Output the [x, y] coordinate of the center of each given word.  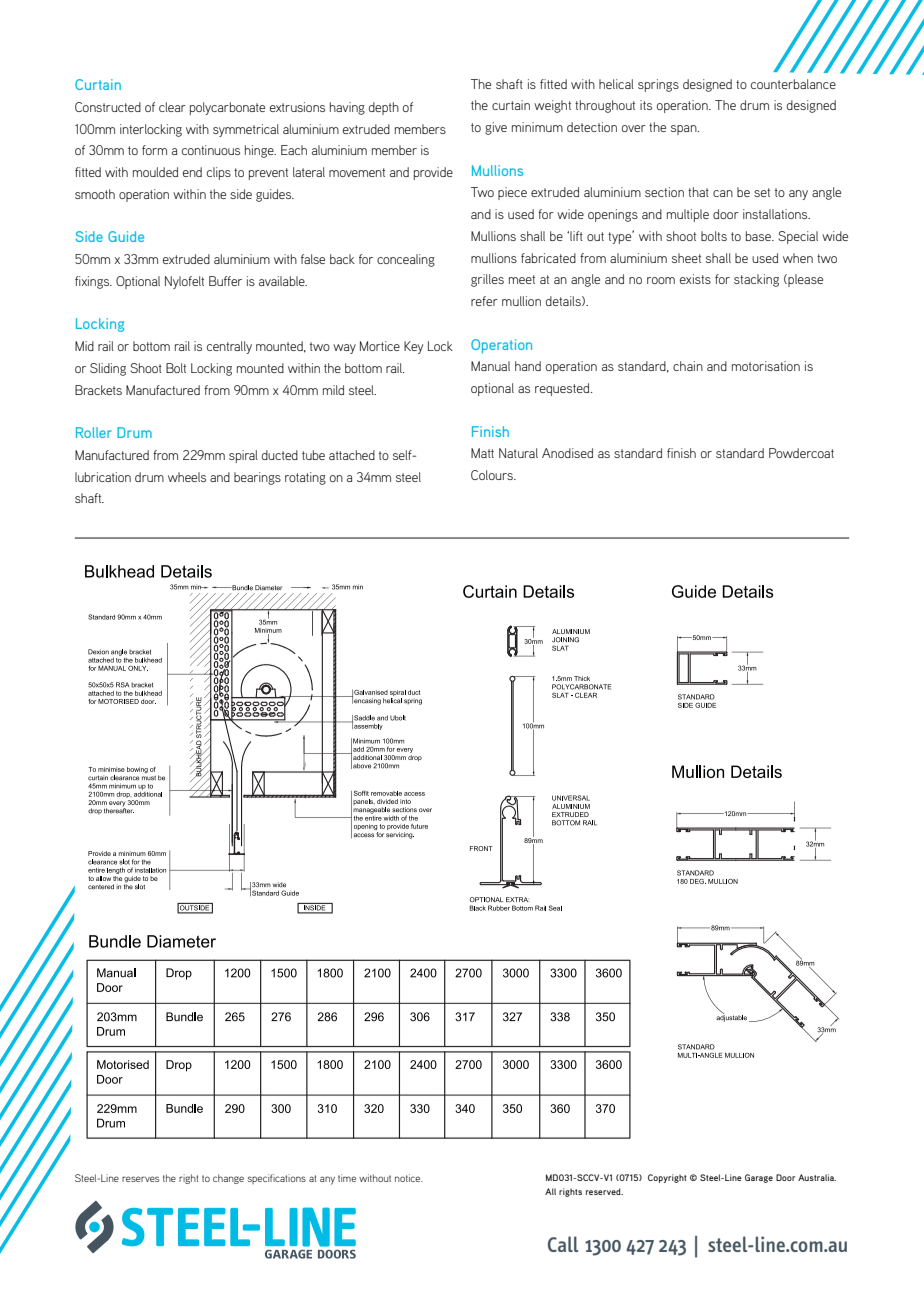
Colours [493, 475]
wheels [187, 477]
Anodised [567, 453]
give [496, 128]
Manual [490, 366]
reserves [140, 1179]
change [228, 1179]
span [685, 130]
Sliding [108, 369]
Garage [759, 1178]
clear [172, 107]
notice [409, 1178]
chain [688, 366]
